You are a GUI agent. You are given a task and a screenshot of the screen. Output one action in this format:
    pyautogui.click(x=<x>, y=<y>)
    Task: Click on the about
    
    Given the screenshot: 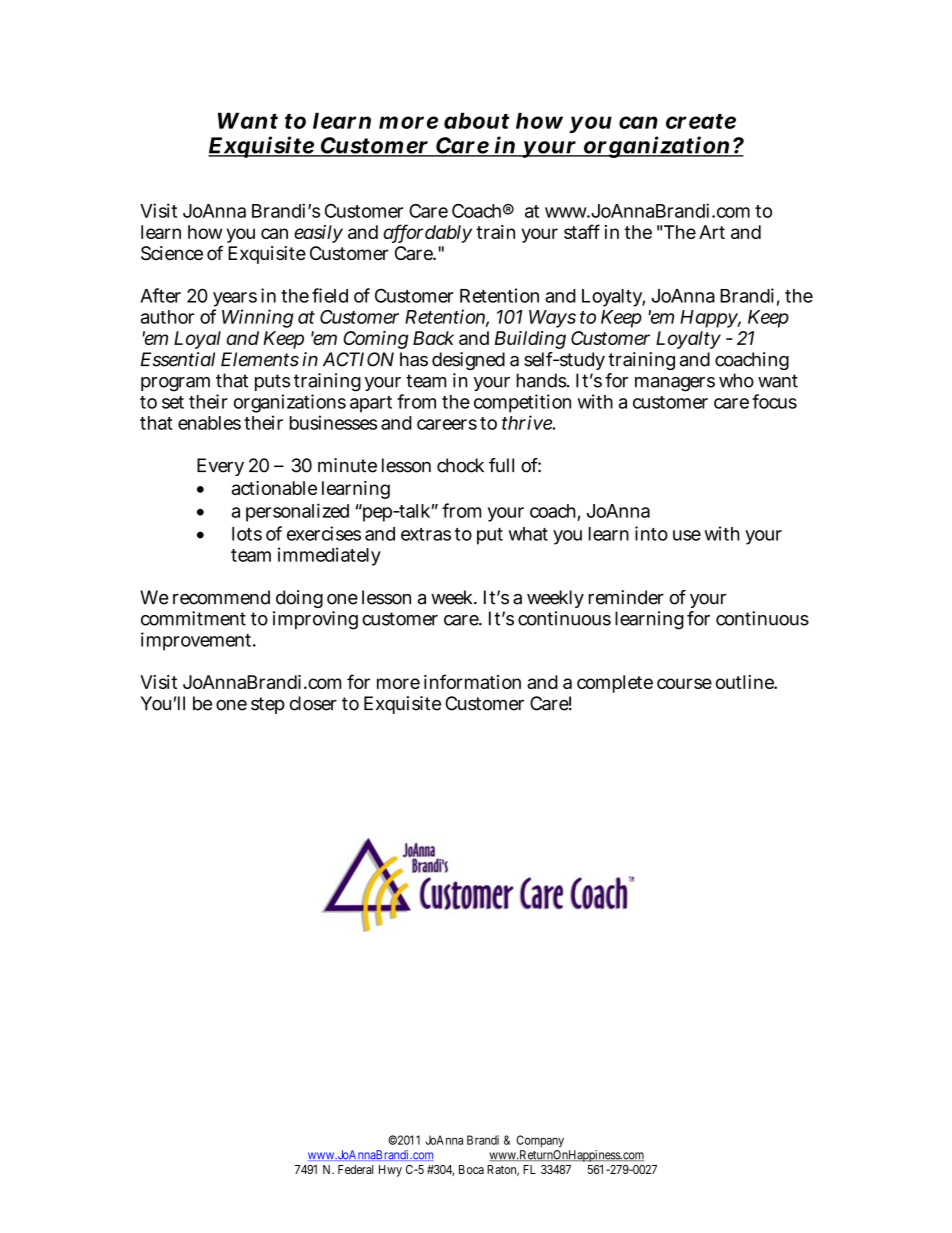 What is the action you would take?
    pyautogui.click(x=476, y=120)
